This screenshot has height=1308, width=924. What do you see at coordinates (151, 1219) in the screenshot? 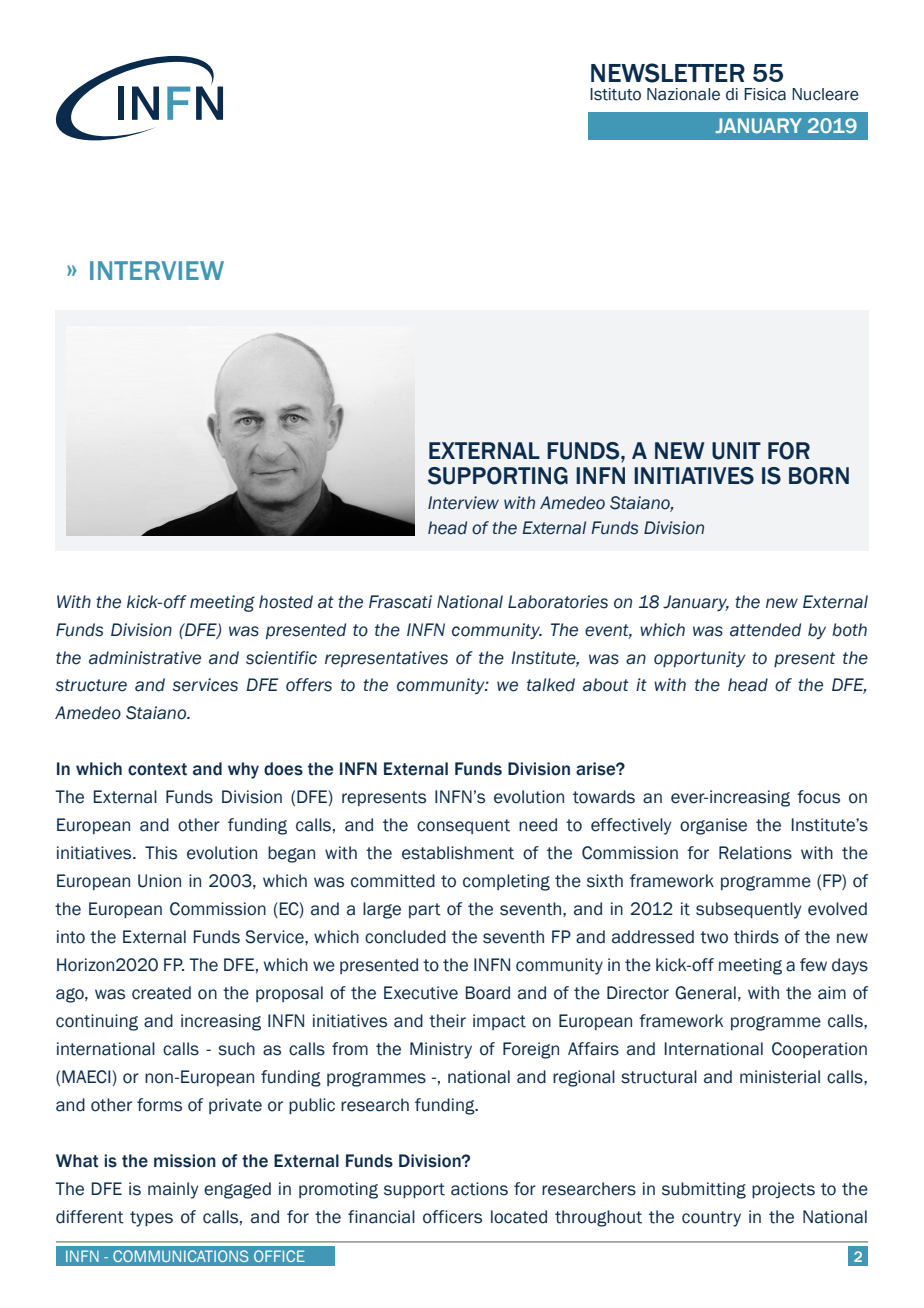
I see `types` at bounding box center [151, 1219].
